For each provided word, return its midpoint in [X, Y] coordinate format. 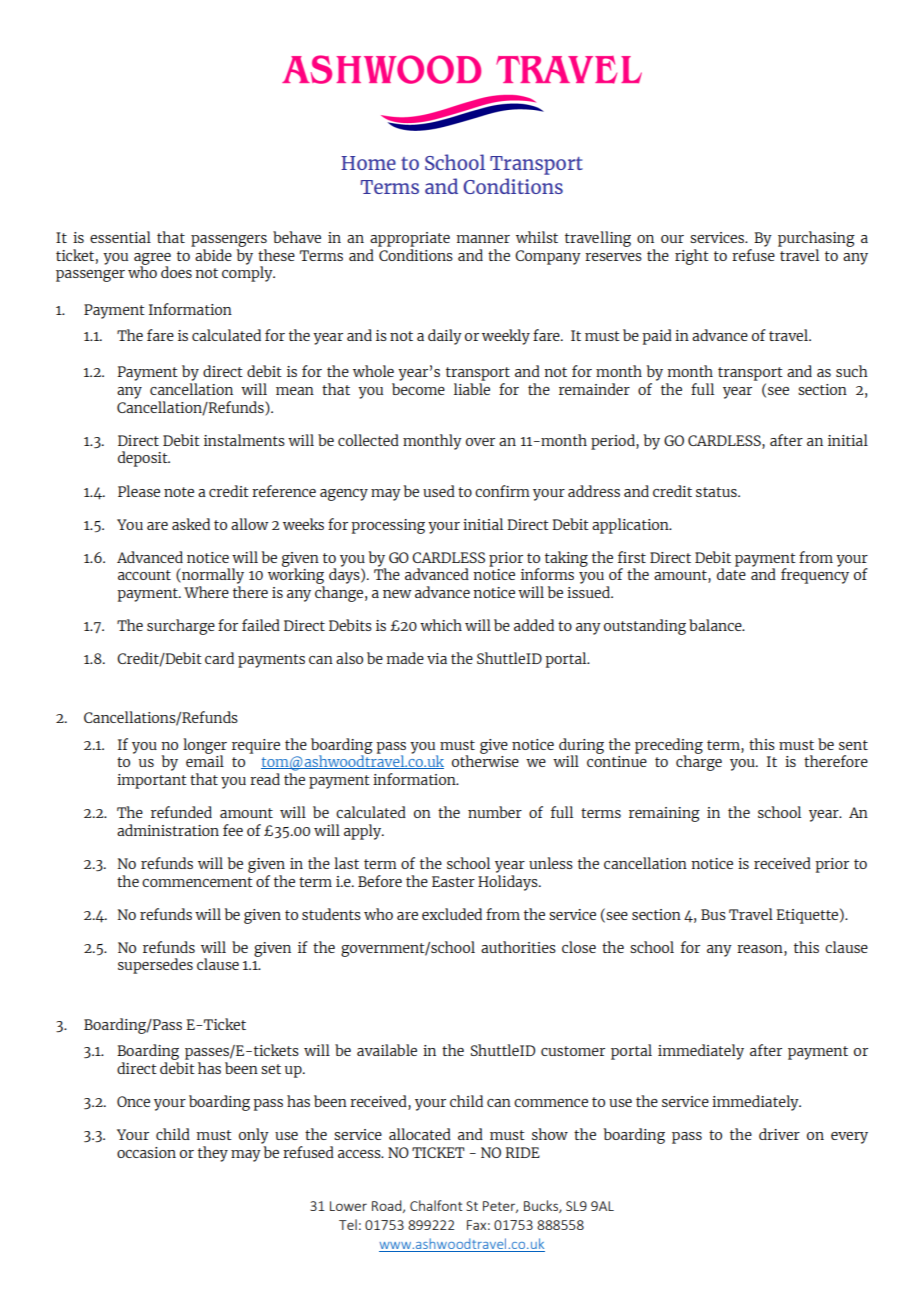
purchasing [816, 239]
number [495, 812]
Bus [713, 914]
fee [233, 830]
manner [483, 239]
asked [191, 524]
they [213, 1154]
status [717, 492]
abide [213, 255]
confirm [502, 491]
